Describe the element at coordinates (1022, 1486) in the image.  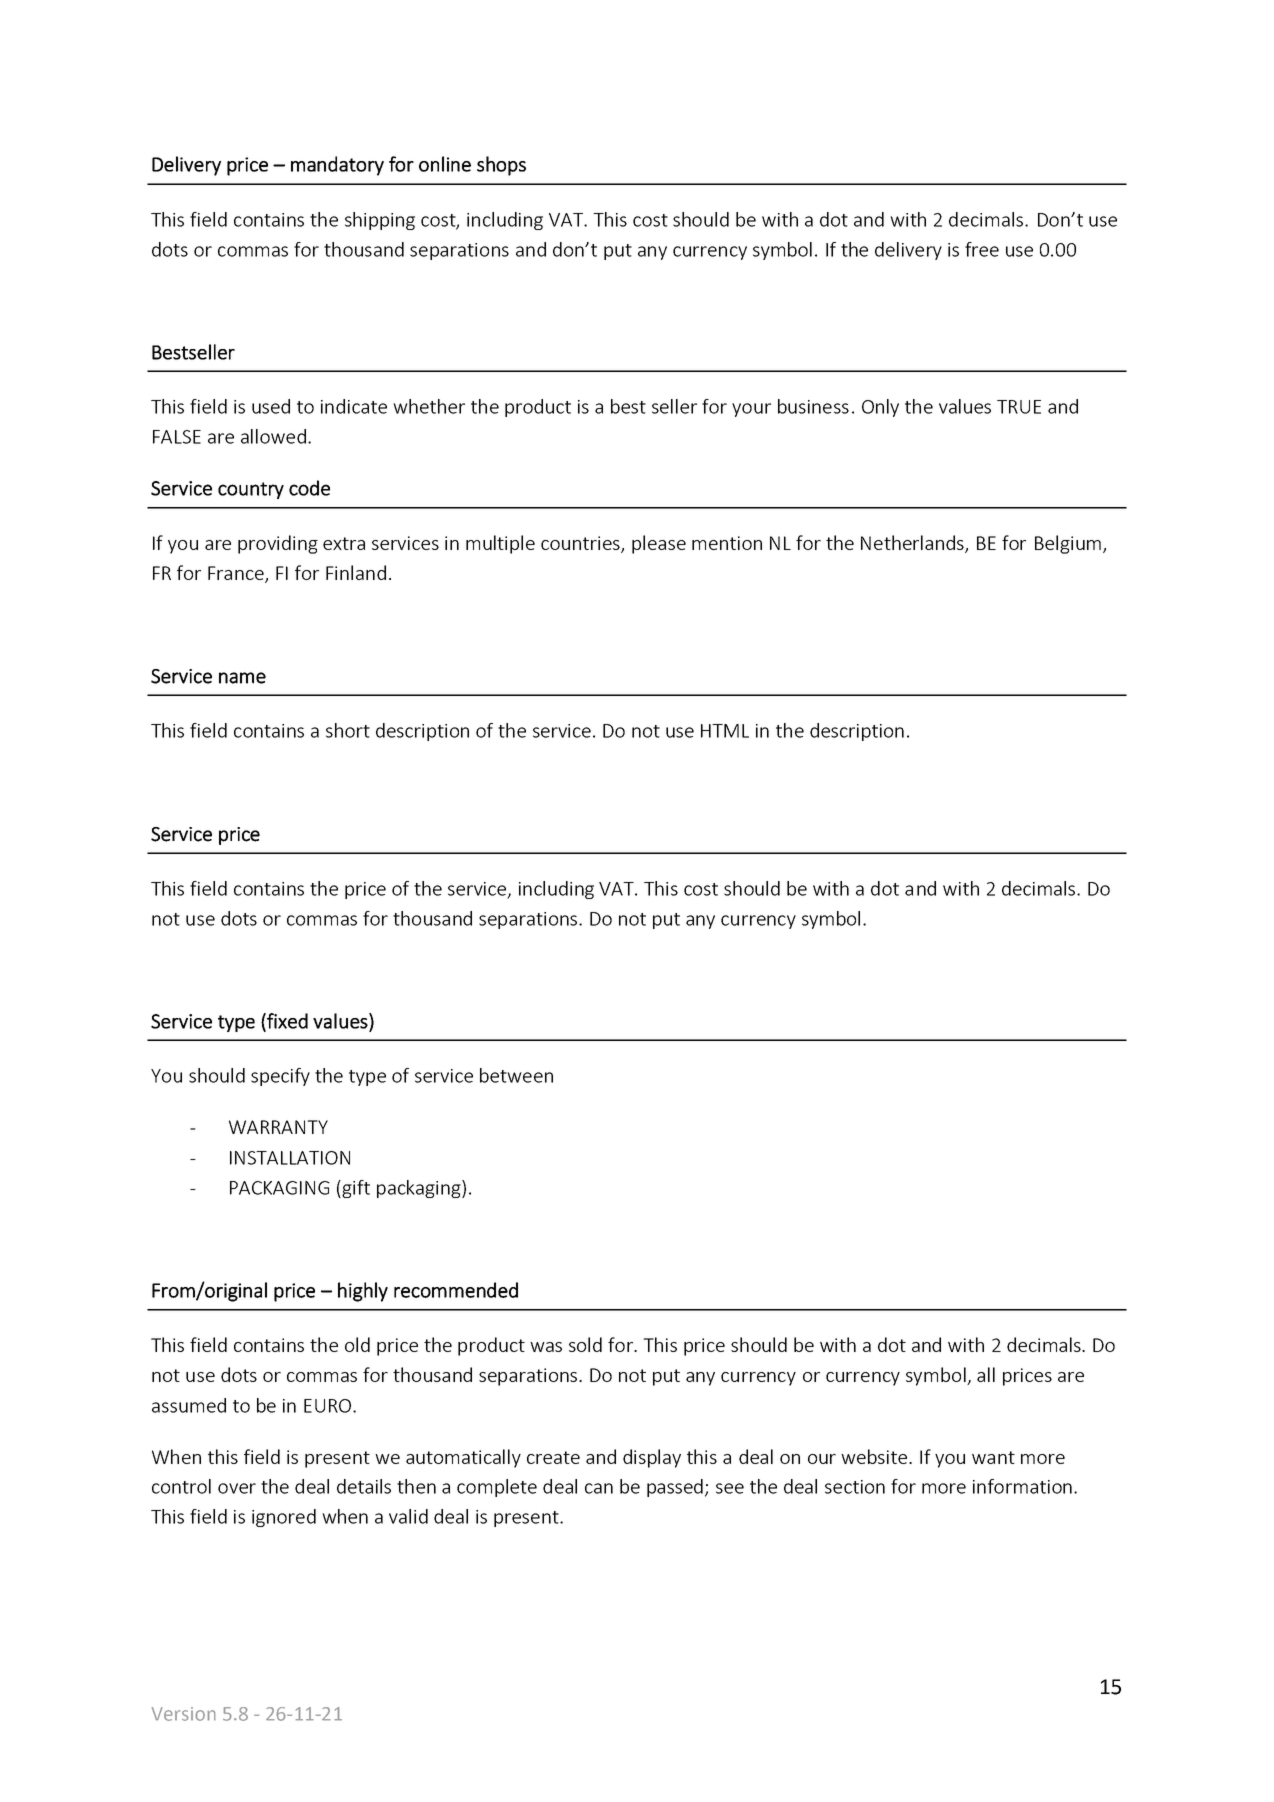
I see `information` at that location.
